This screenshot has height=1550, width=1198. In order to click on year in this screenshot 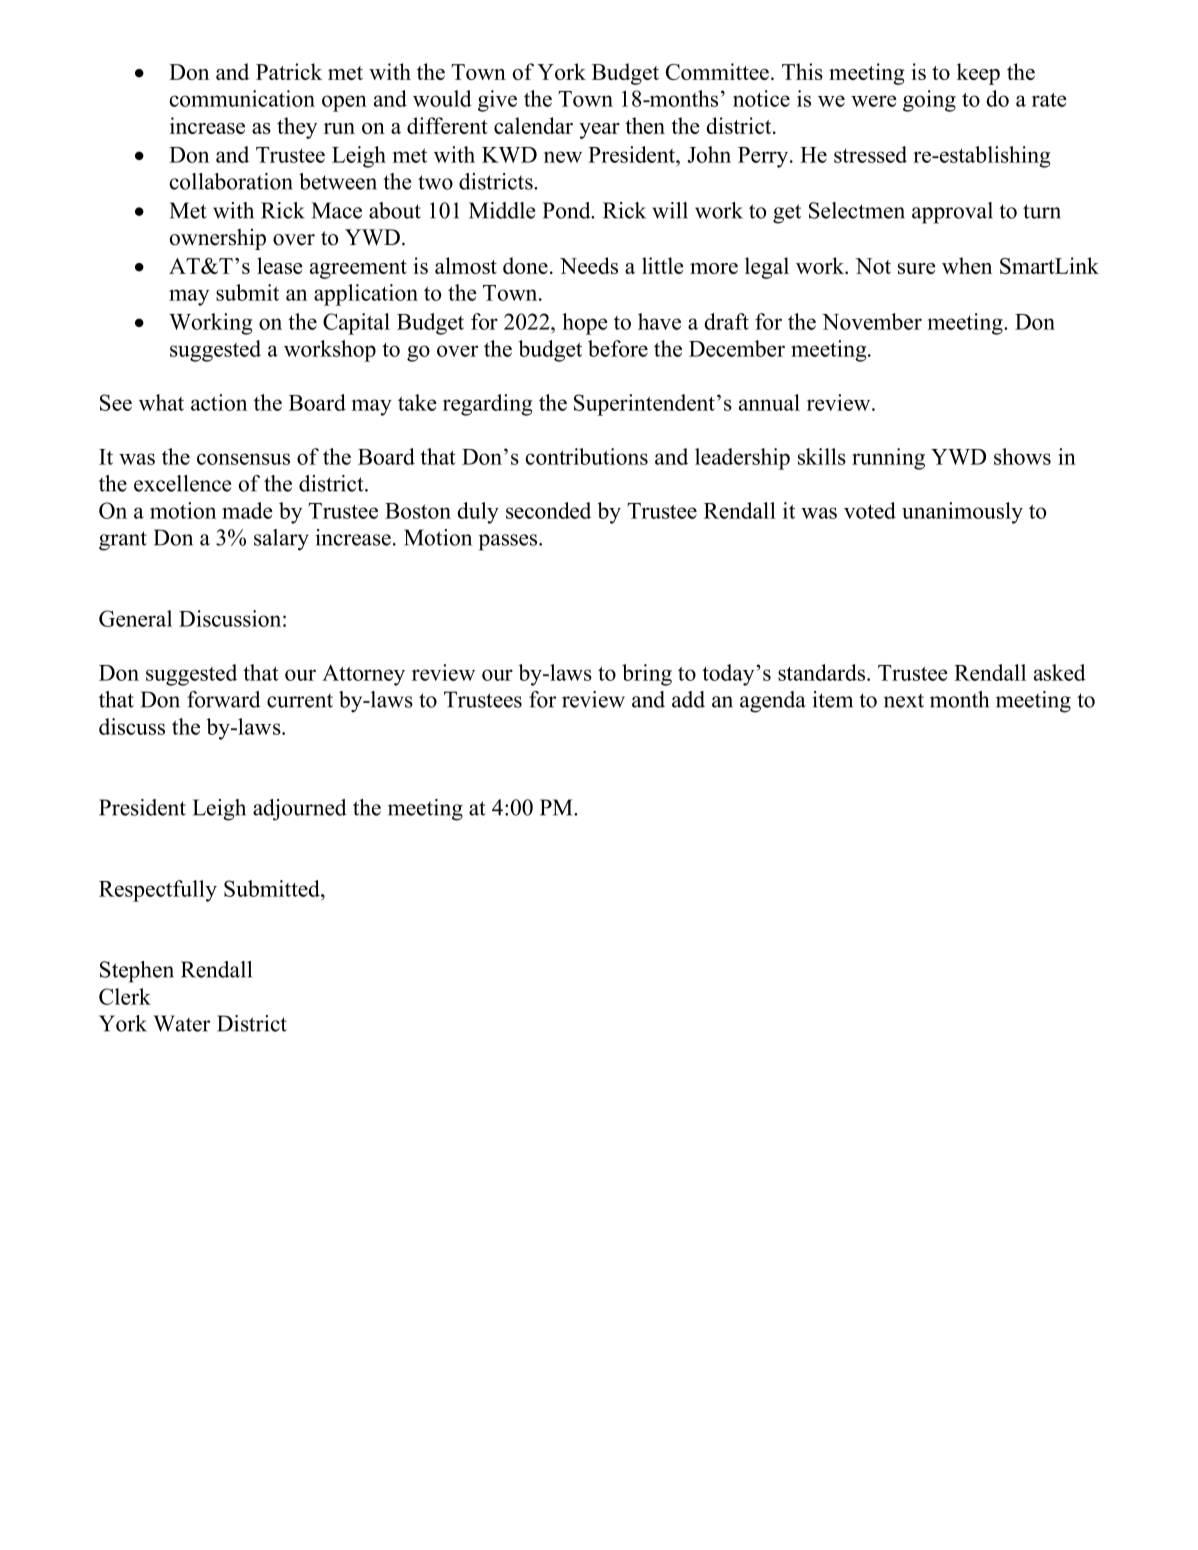, I will do `click(599, 131)`.
